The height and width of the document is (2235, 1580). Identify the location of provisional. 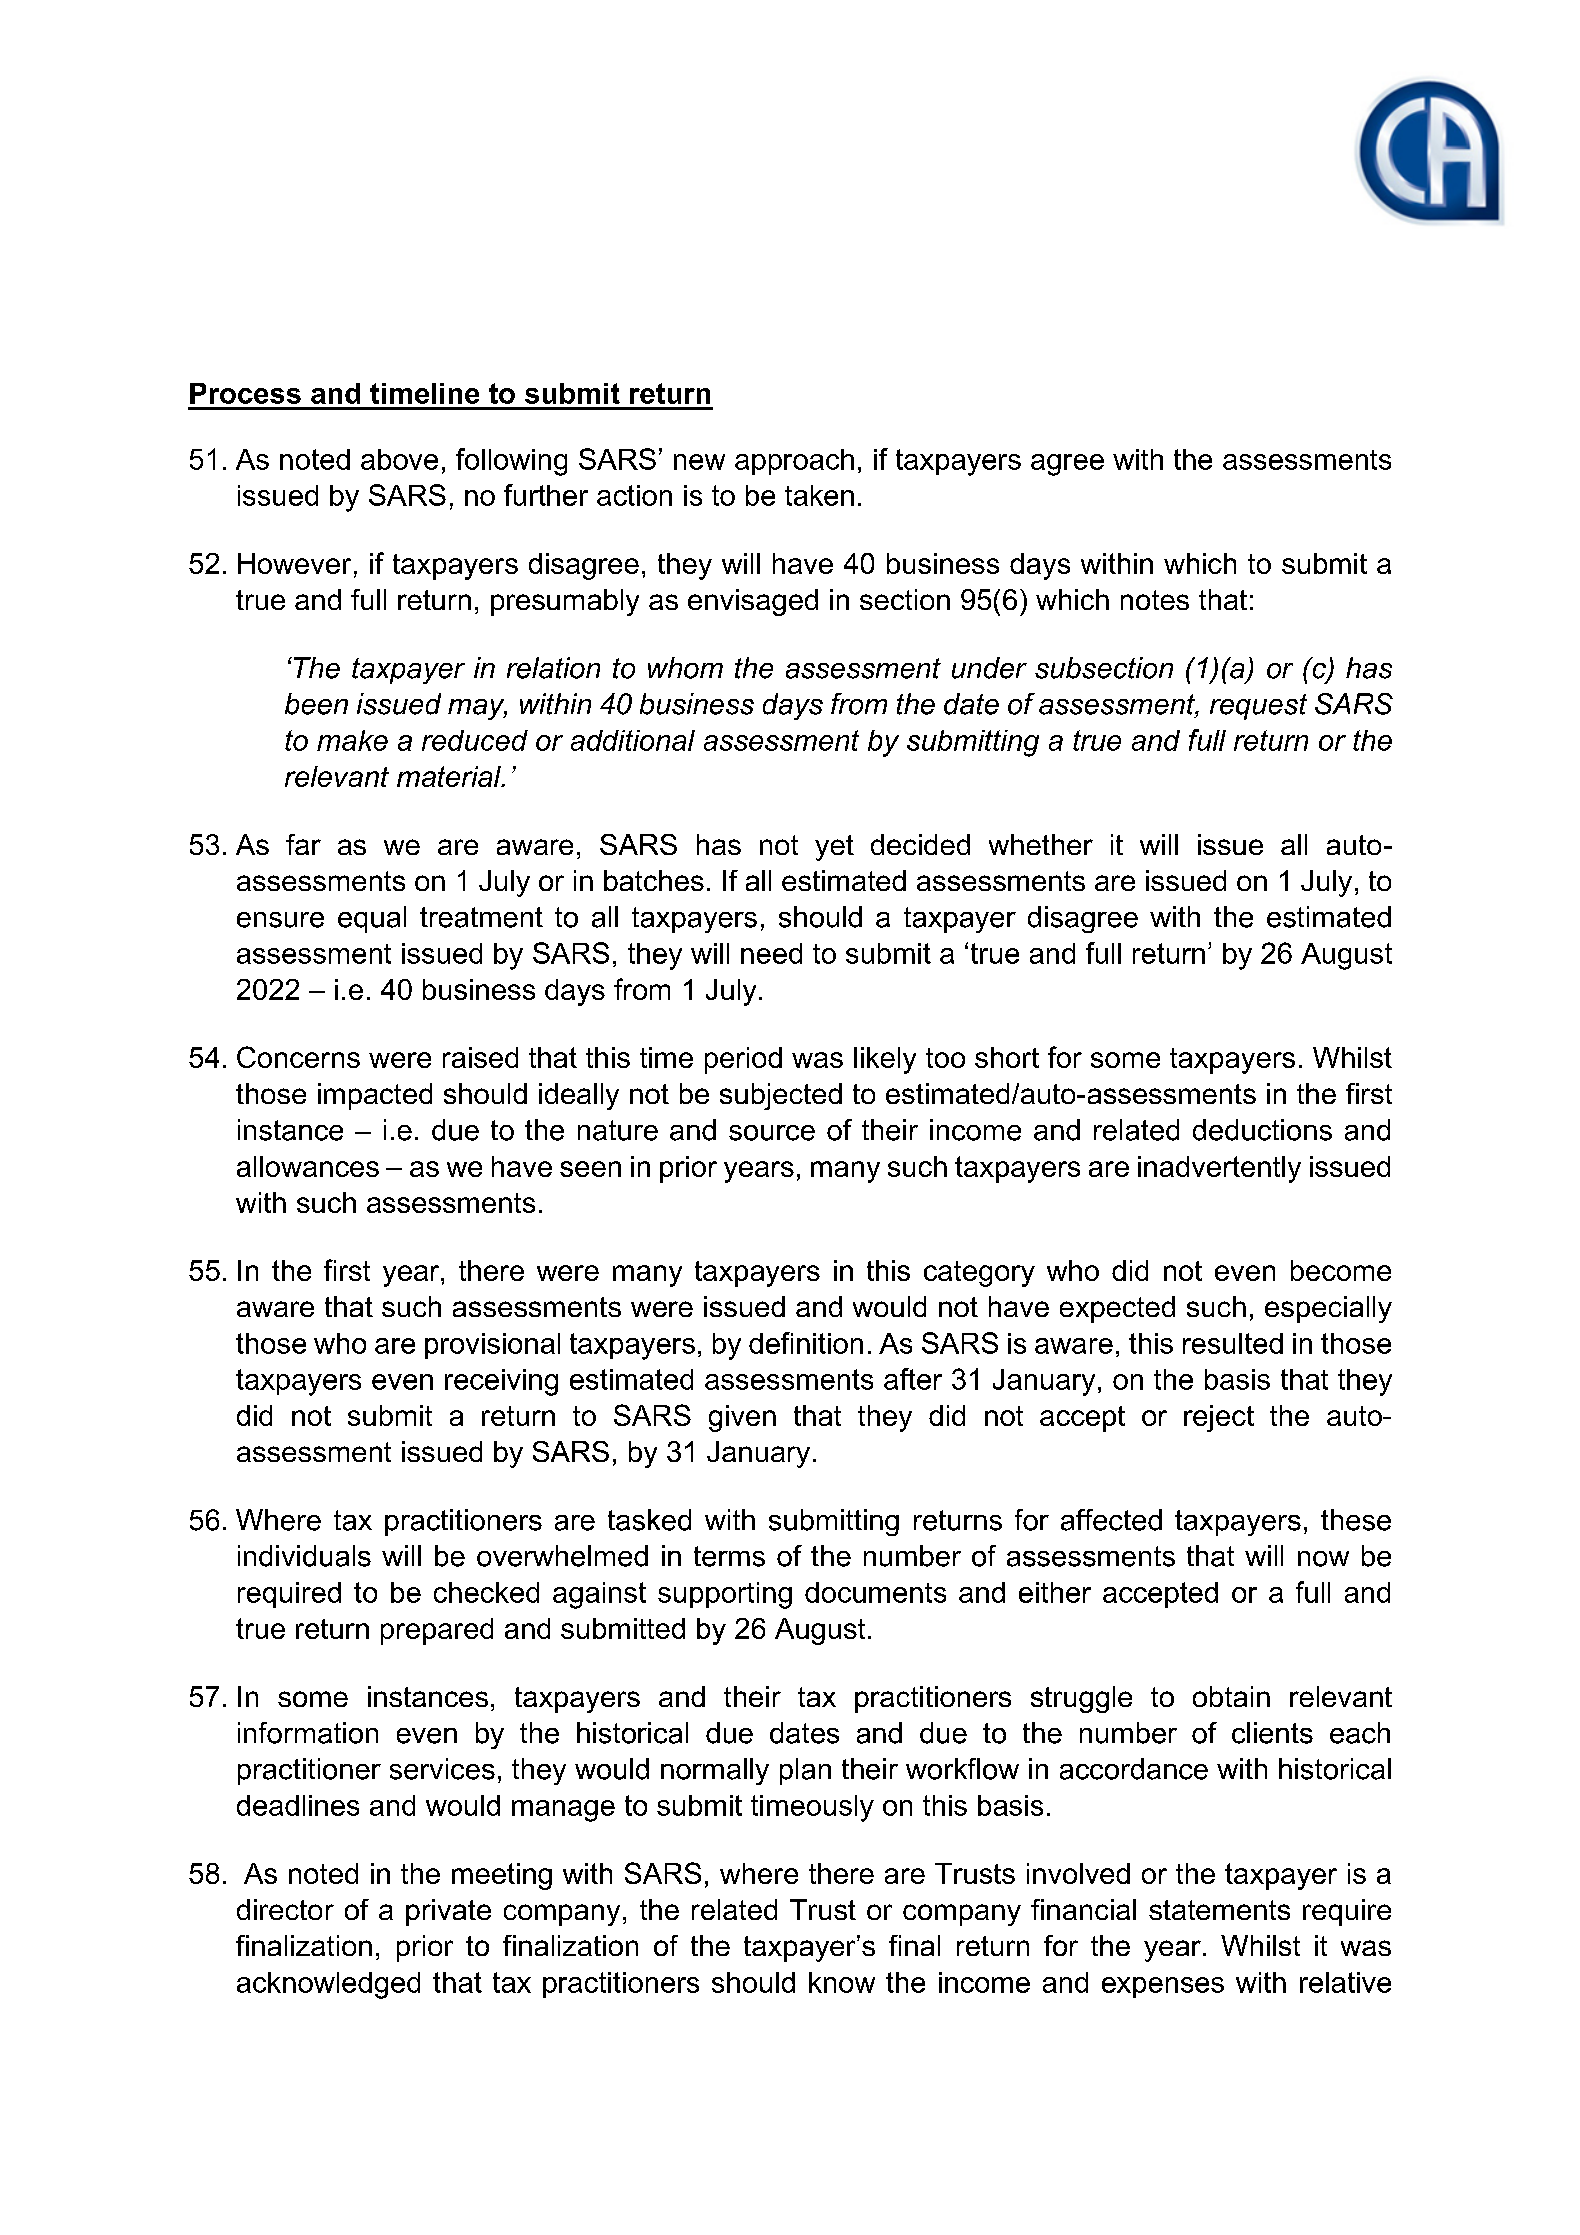
(492, 1346).
